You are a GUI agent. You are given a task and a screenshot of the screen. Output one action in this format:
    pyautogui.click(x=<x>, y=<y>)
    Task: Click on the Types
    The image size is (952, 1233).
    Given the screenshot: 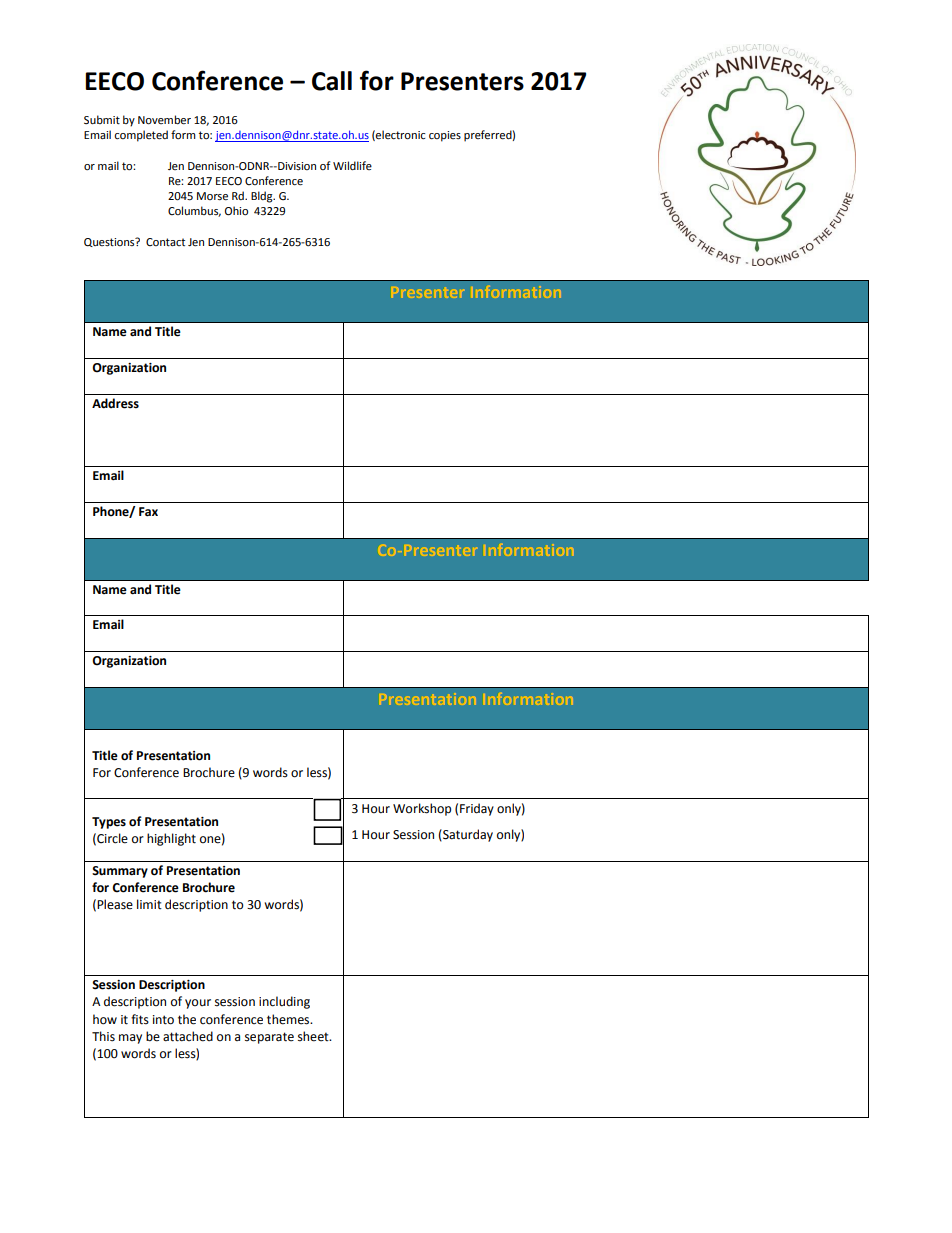 What is the action you would take?
    pyautogui.click(x=109, y=823)
